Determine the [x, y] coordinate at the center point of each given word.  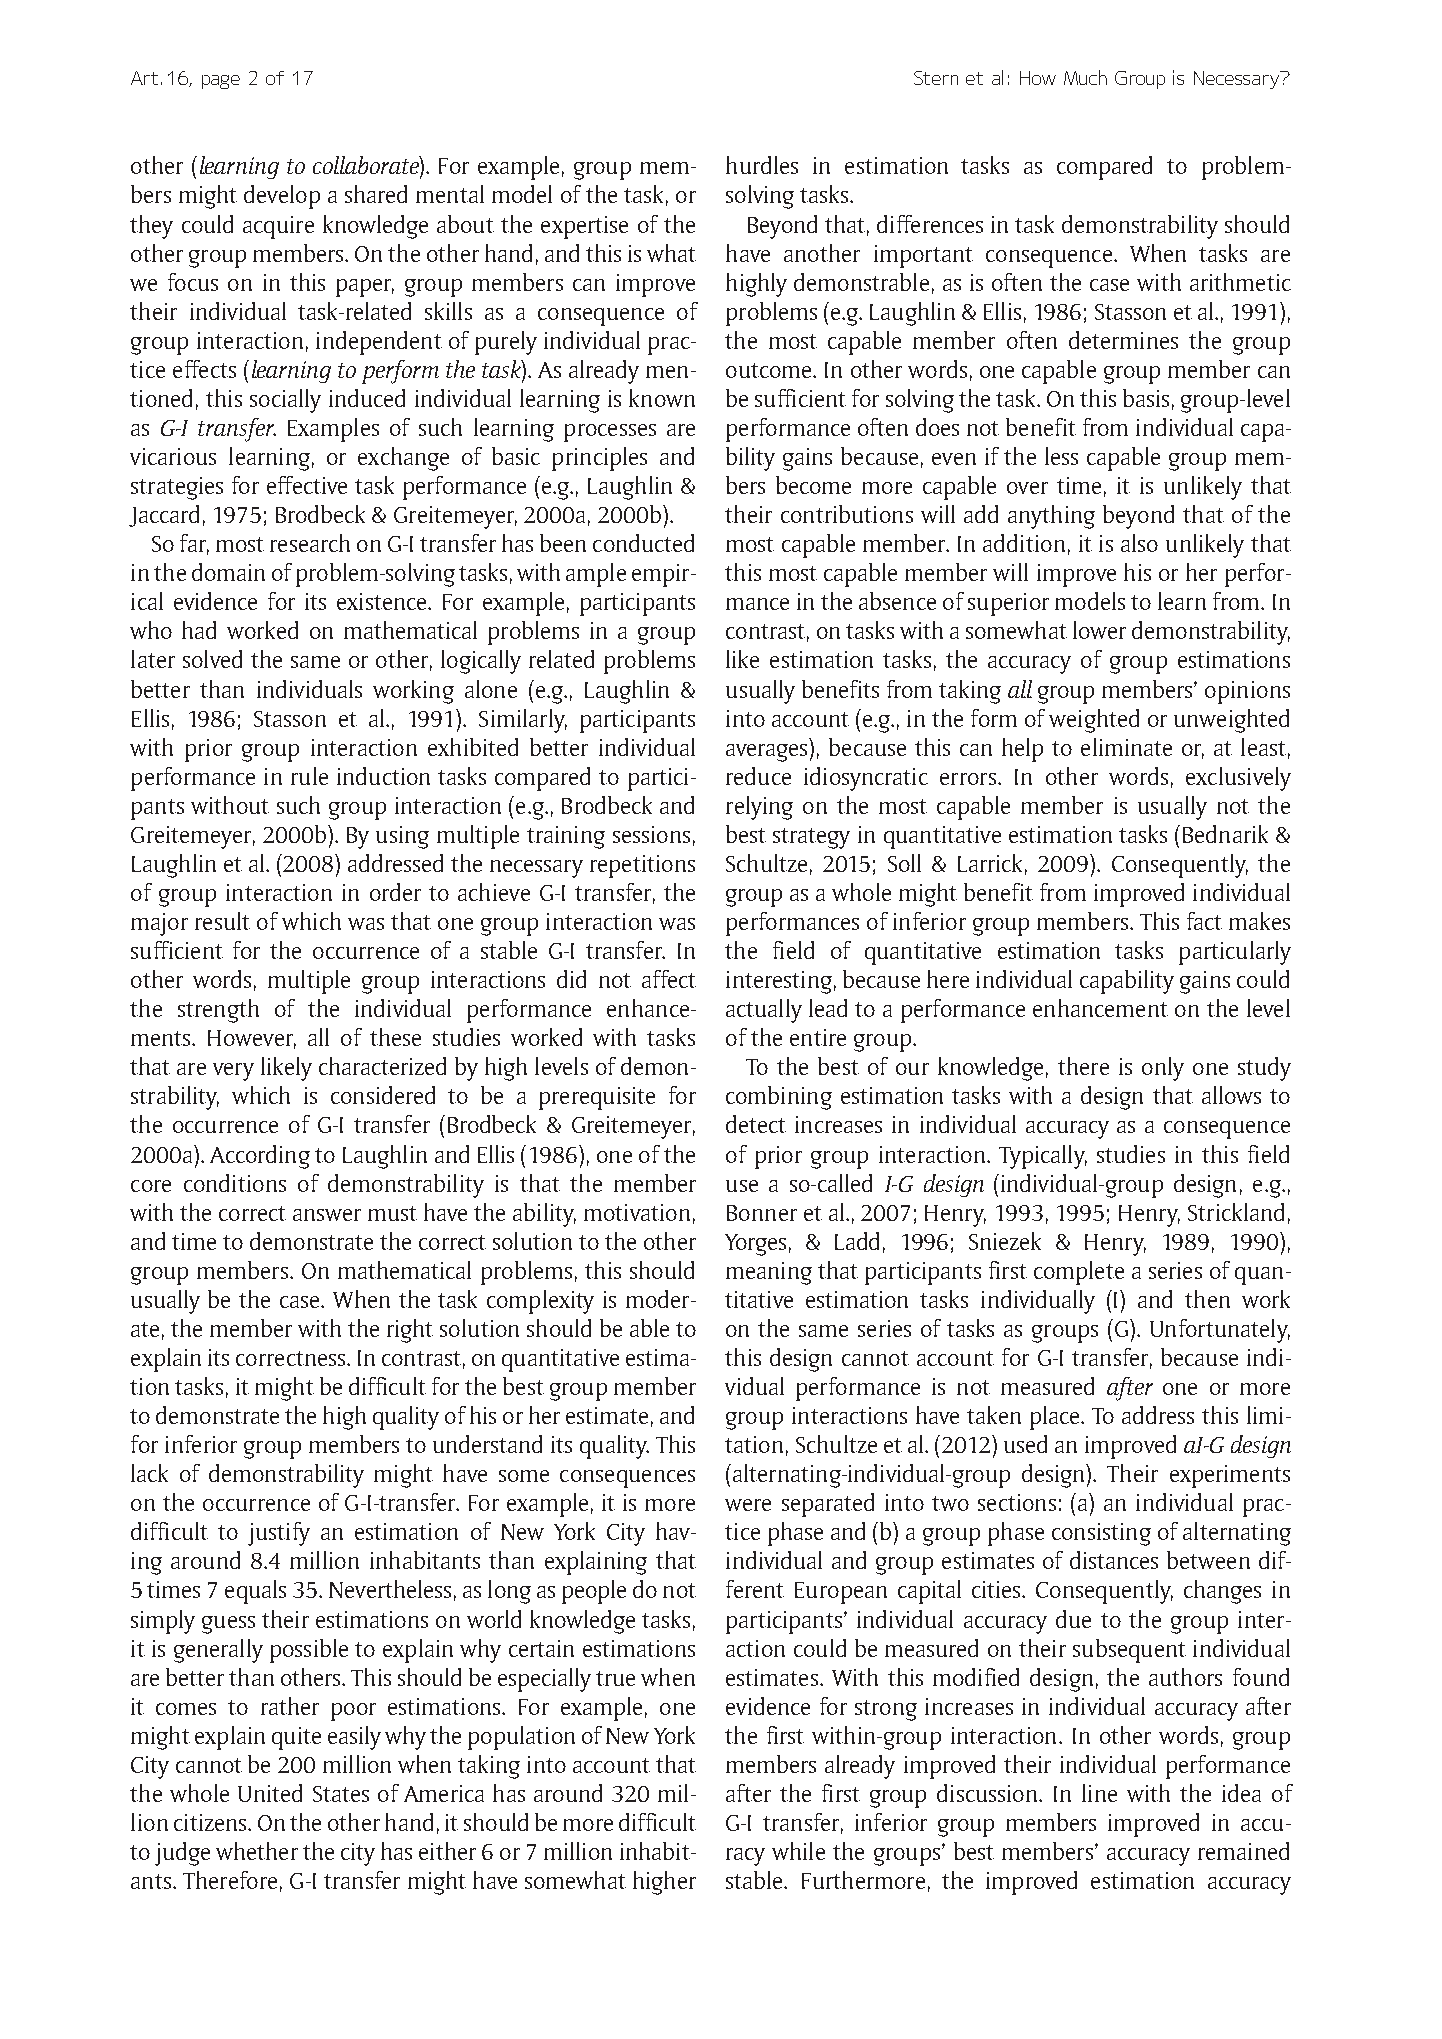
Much [1085, 77]
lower [1099, 630]
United [270, 1793]
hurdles [762, 165]
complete [1079, 1273]
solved [212, 659]
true [615, 1678]
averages [768, 753]
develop [282, 197]
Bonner [762, 1213]
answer [327, 1215]
